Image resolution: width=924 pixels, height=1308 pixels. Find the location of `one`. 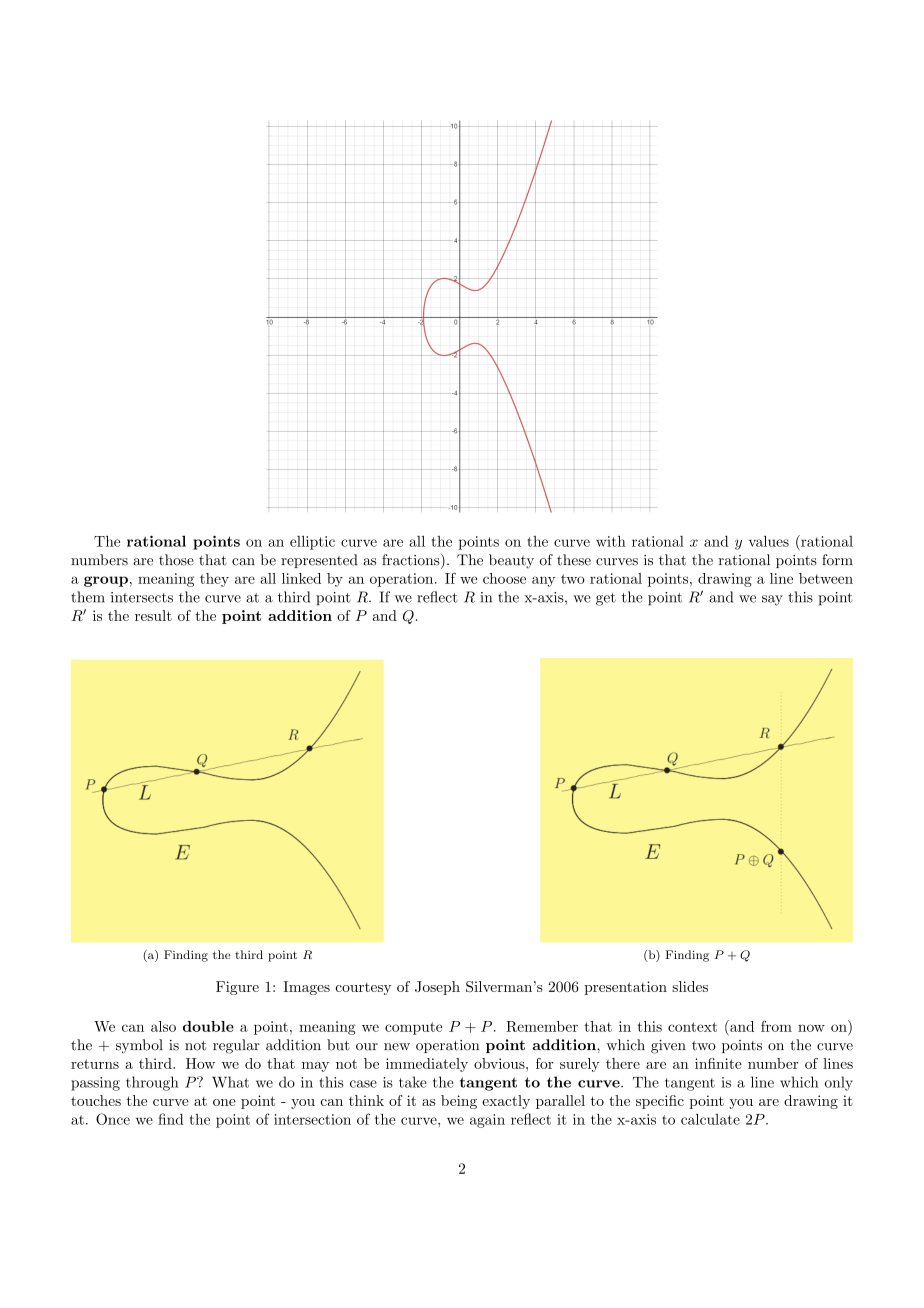

one is located at coordinates (224, 1102).
